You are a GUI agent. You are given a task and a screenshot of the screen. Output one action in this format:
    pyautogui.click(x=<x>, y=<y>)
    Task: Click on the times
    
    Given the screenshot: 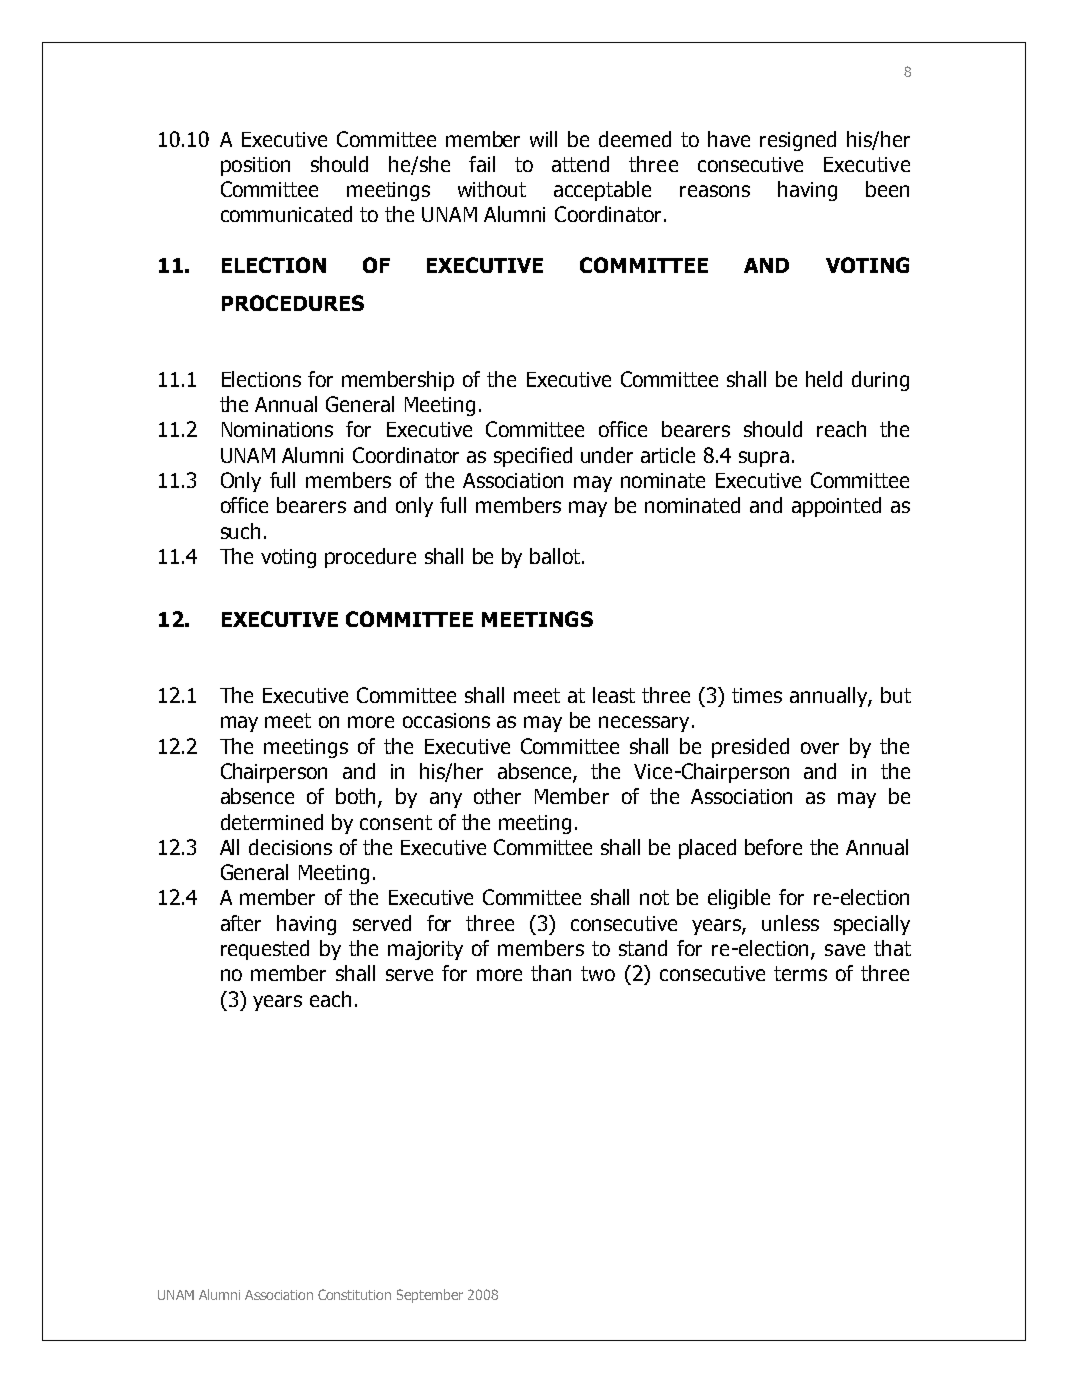 What is the action you would take?
    pyautogui.click(x=757, y=695)
